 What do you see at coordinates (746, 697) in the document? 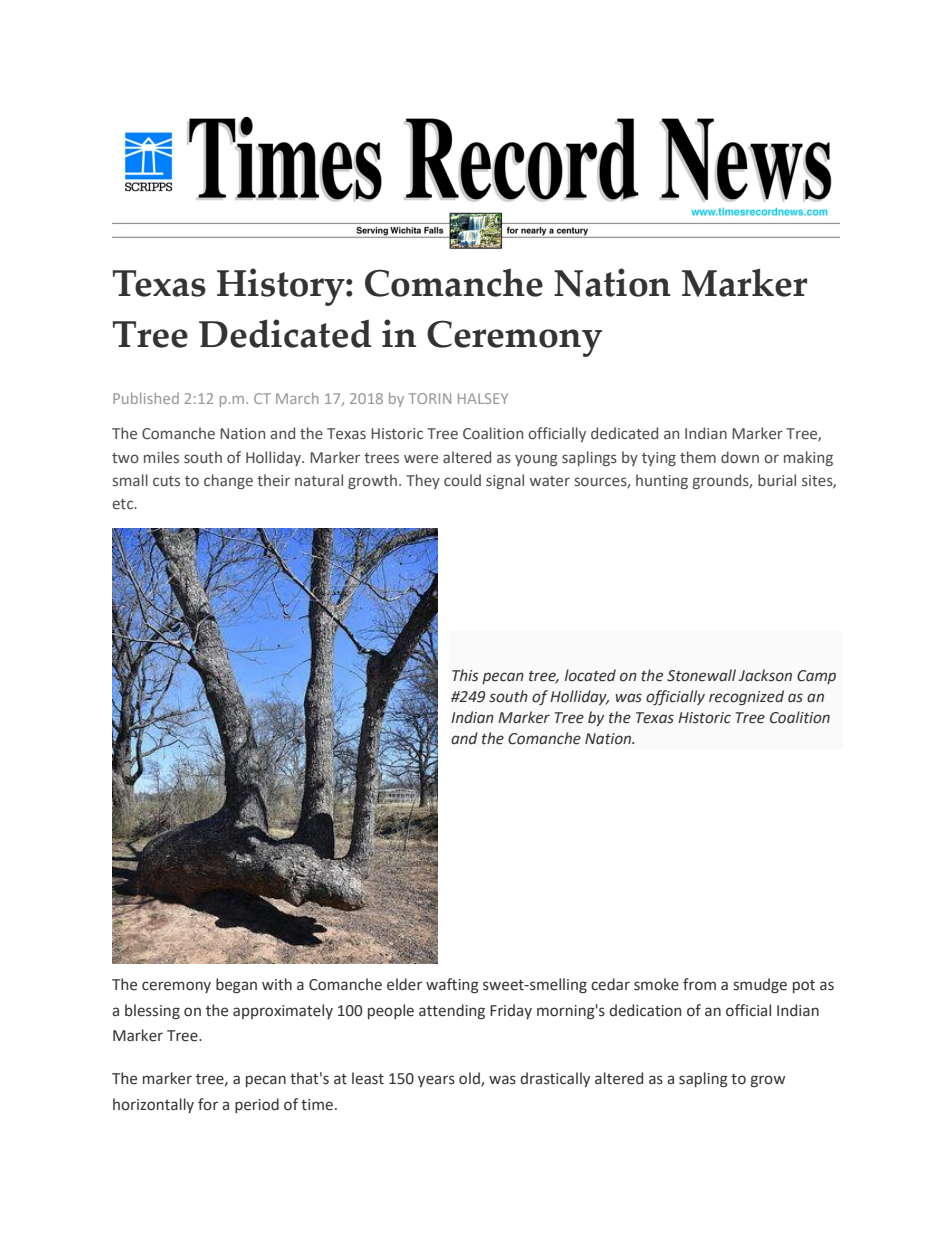
I see `recognized` at bounding box center [746, 697].
